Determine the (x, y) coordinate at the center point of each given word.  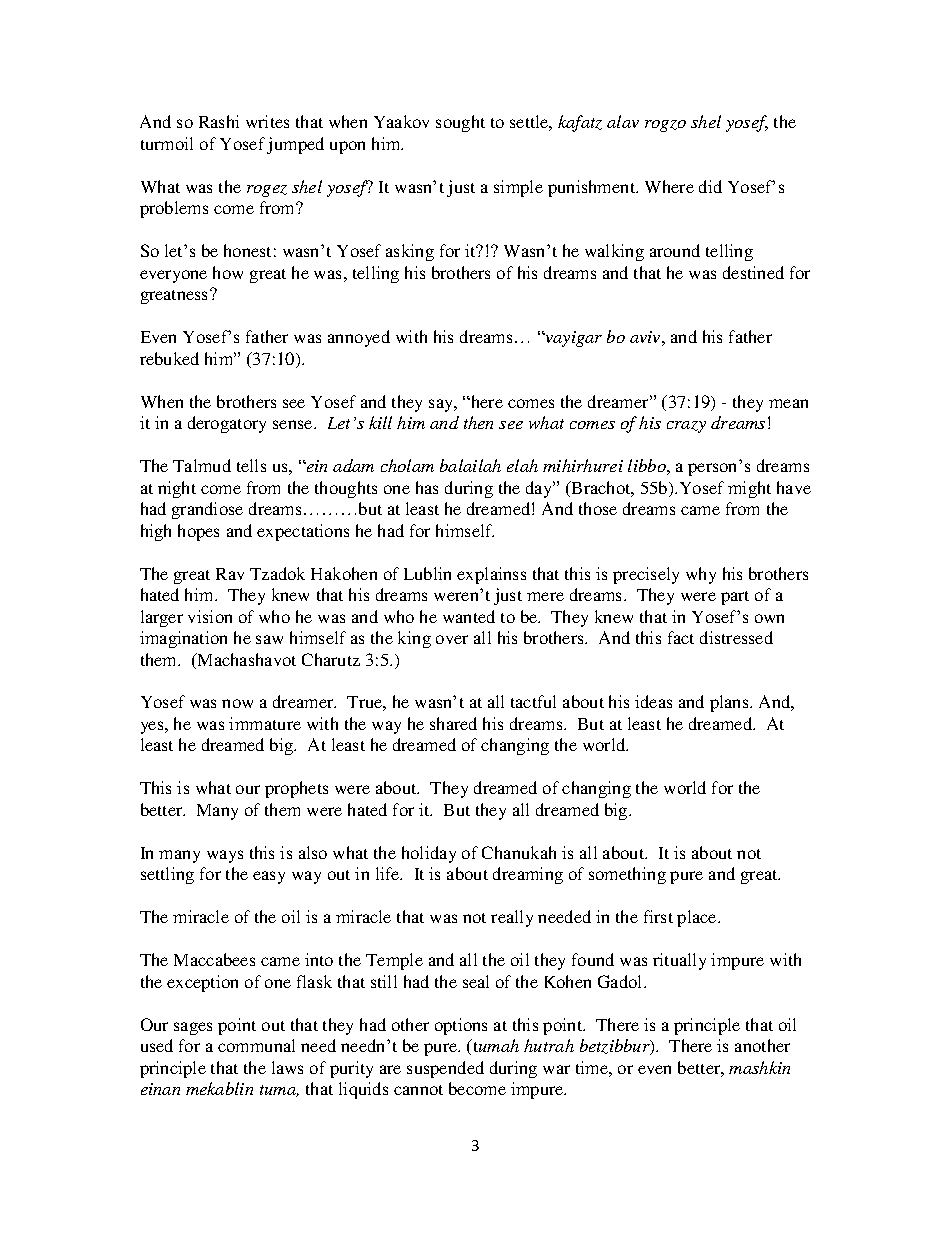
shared (453, 723)
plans (730, 703)
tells (251, 465)
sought (460, 123)
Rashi (219, 121)
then (478, 422)
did (710, 186)
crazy (686, 427)
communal (256, 1045)
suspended (445, 1069)
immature (265, 723)
